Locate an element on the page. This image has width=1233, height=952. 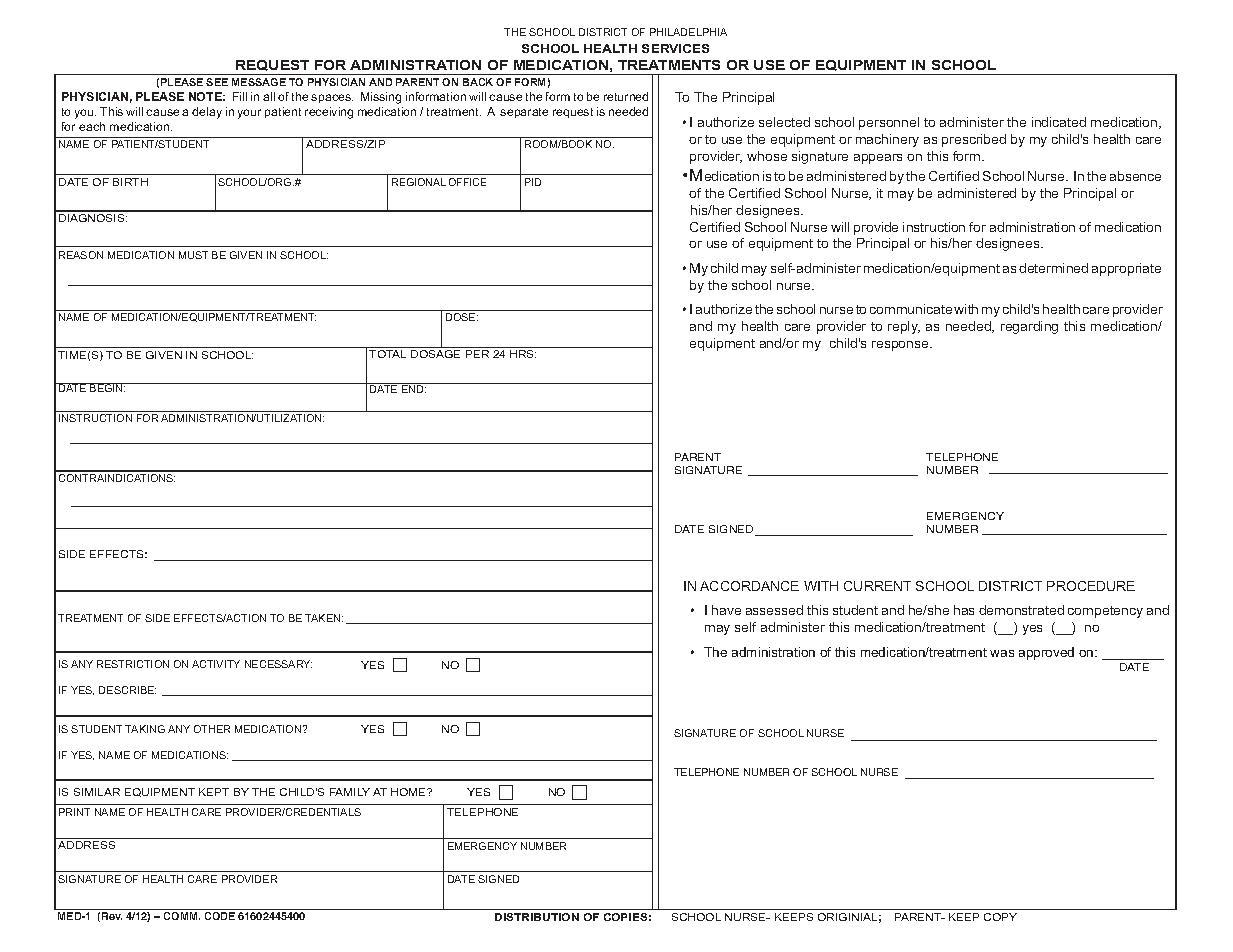
SEE is located at coordinates (217, 82).
